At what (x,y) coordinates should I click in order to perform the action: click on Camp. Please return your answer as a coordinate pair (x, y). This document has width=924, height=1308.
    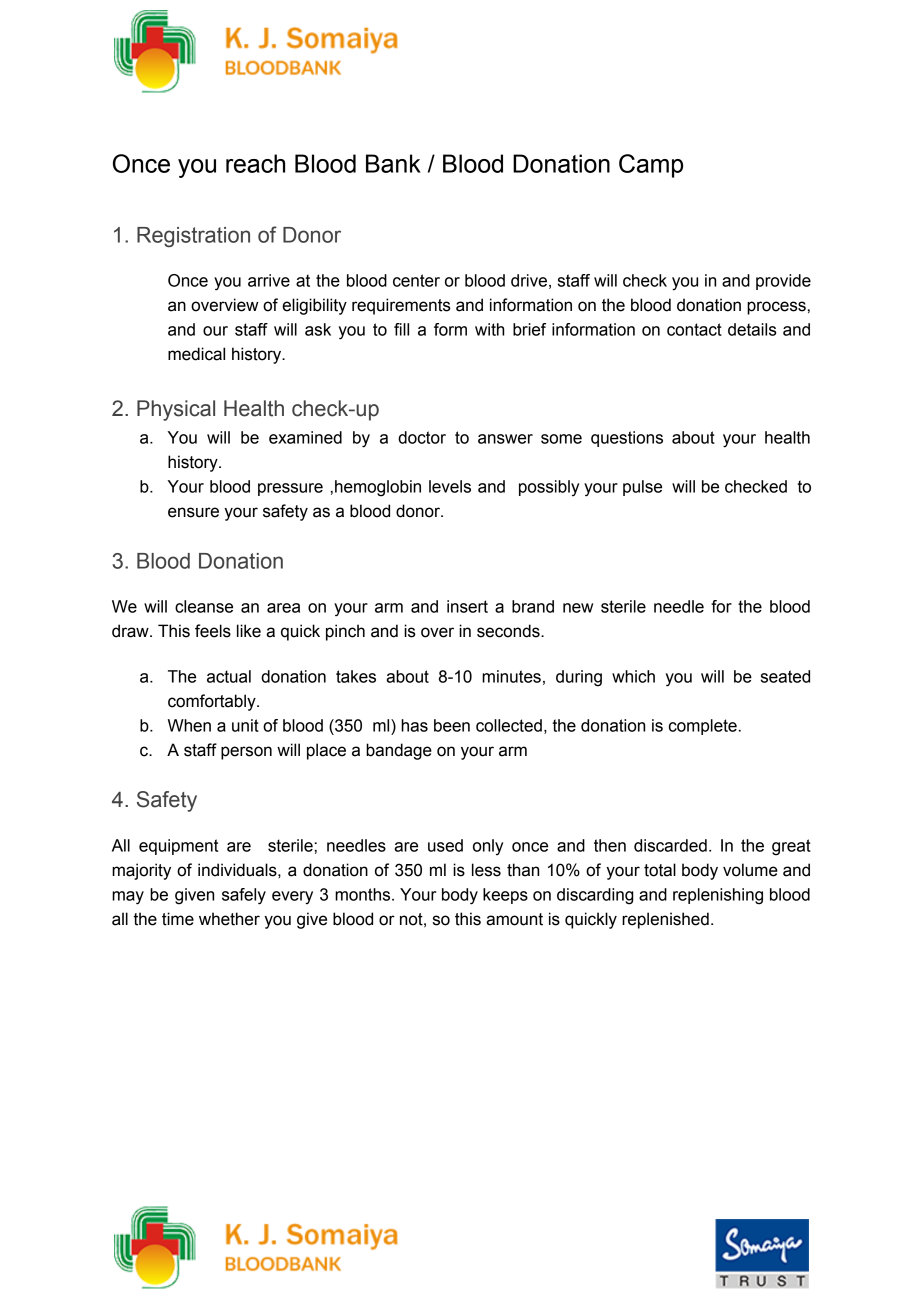
    Looking at the image, I should click on (651, 166).
